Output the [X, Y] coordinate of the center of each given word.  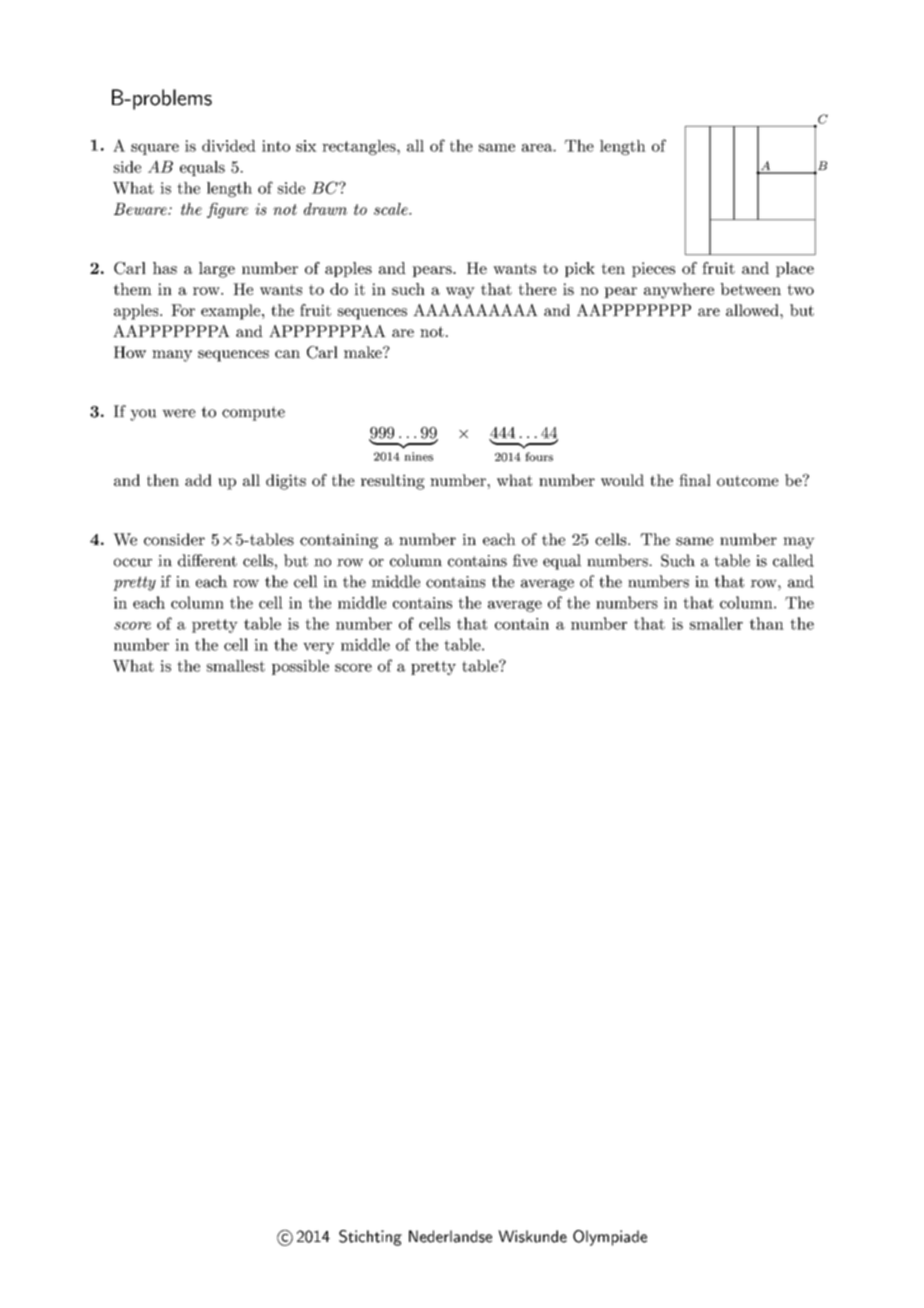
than [766, 623]
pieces [653, 269]
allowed [753, 310]
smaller [716, 623]
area [538, 148]
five [525, 560]
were [179, 413]
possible [300, 667]
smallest [236, 666]
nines [418, 456]
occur [133, 562]
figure [227, 210]
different [207, 560]
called [793, 560]
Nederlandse [450, 1236]
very [318, 648]
